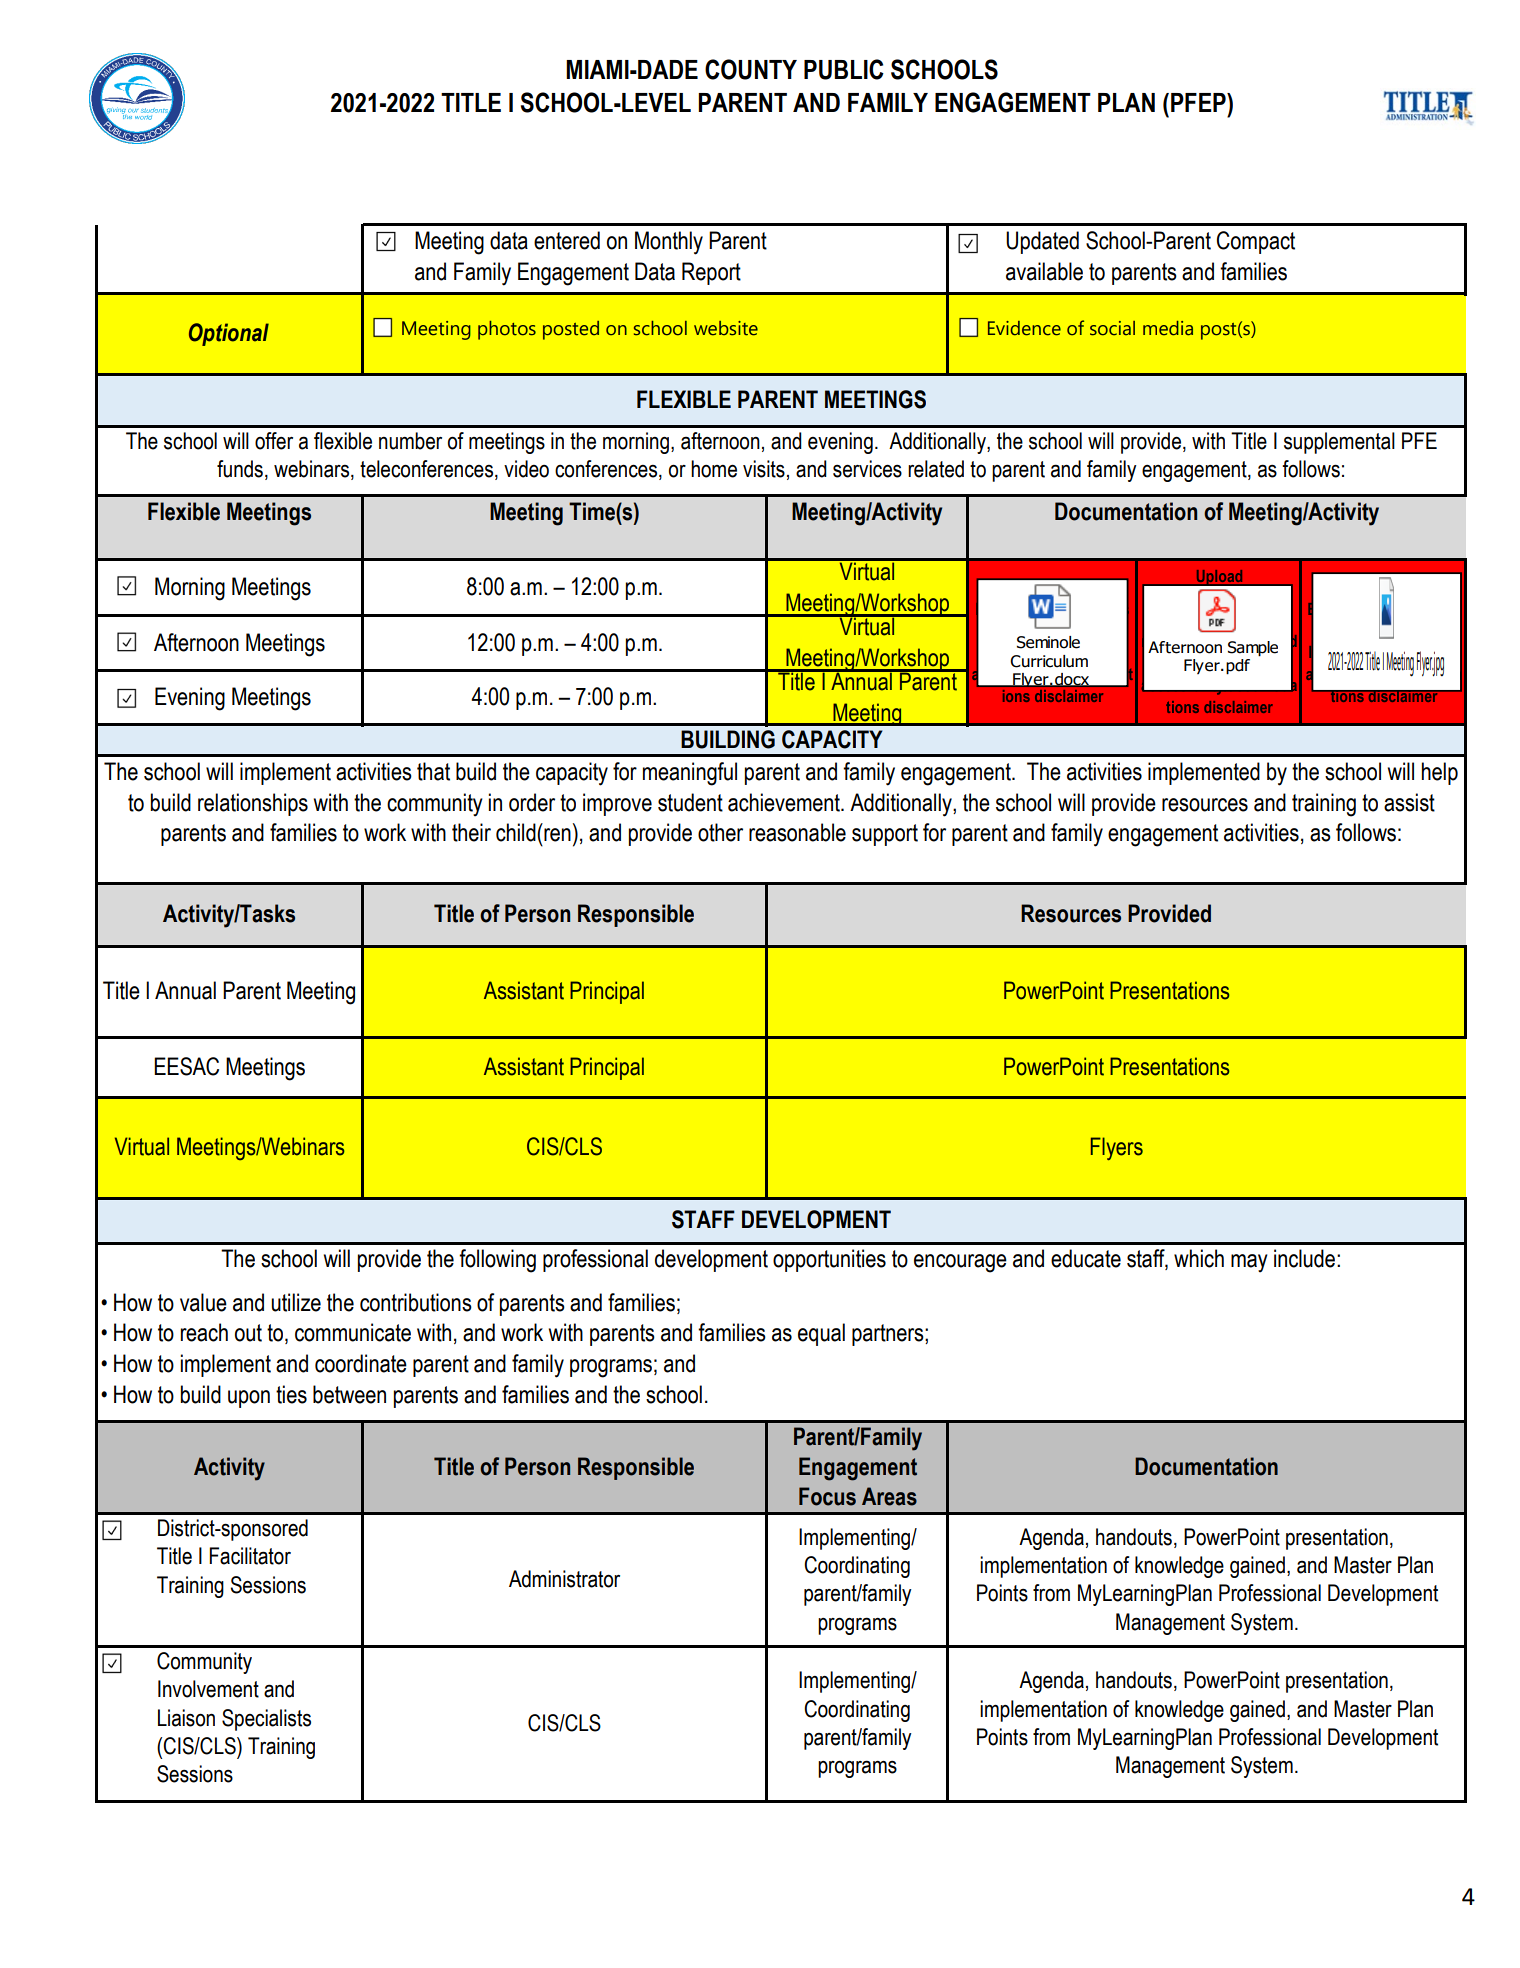 The image size is (1520, 1968). Describe the element at coordinates (433, 771) in the screenshot. I see `that` at that location.
